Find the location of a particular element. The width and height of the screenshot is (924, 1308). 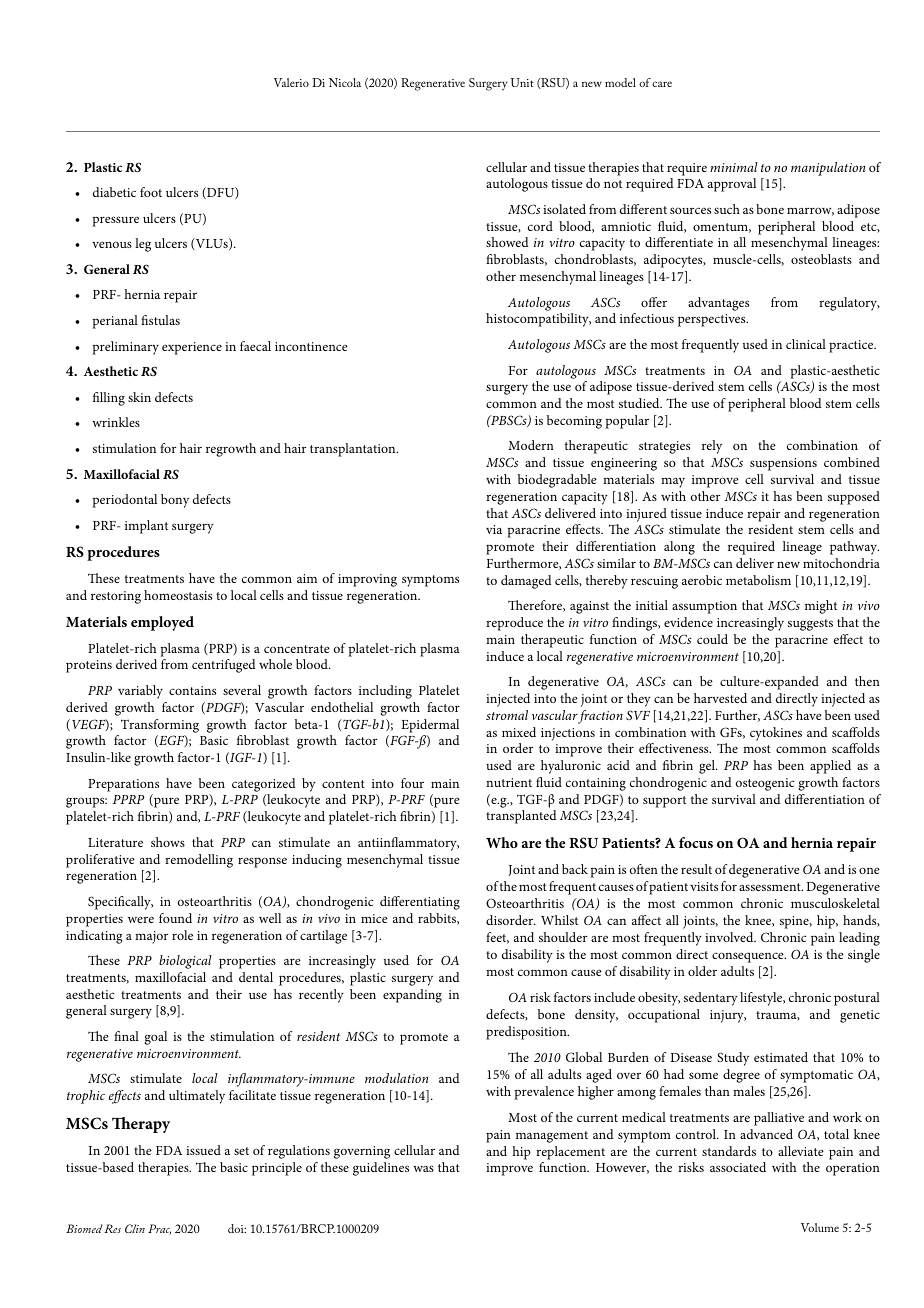

cytokines is located at coordinates (776, 734).
